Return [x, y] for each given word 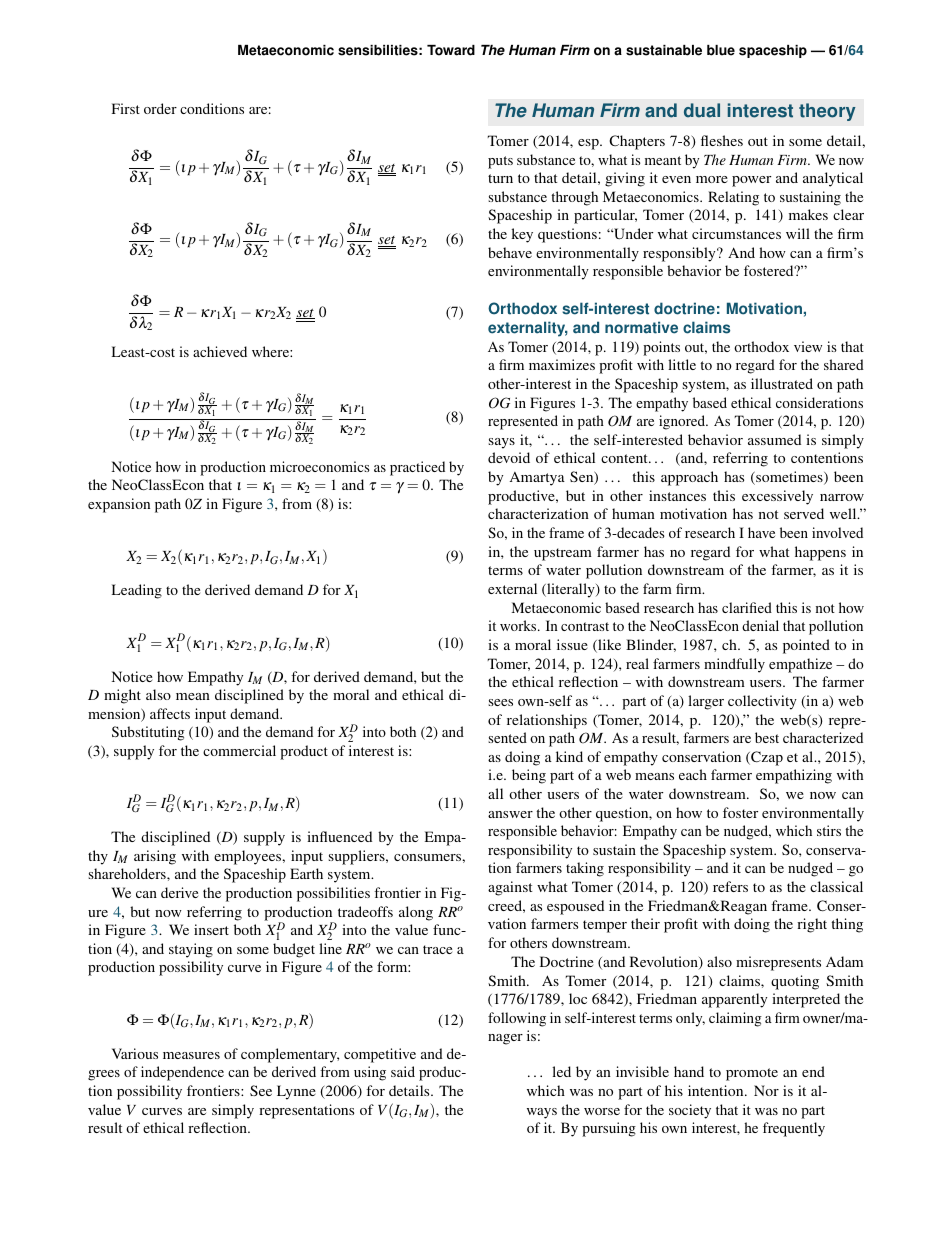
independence [182, 1073]
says [502, 443]
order [160, 108]
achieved [220, 351]
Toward [451, 50]
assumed [774, 439]
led [561, 1071]
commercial [239, 750]
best [767, 737]
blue [721, 50]
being [529, 776]
